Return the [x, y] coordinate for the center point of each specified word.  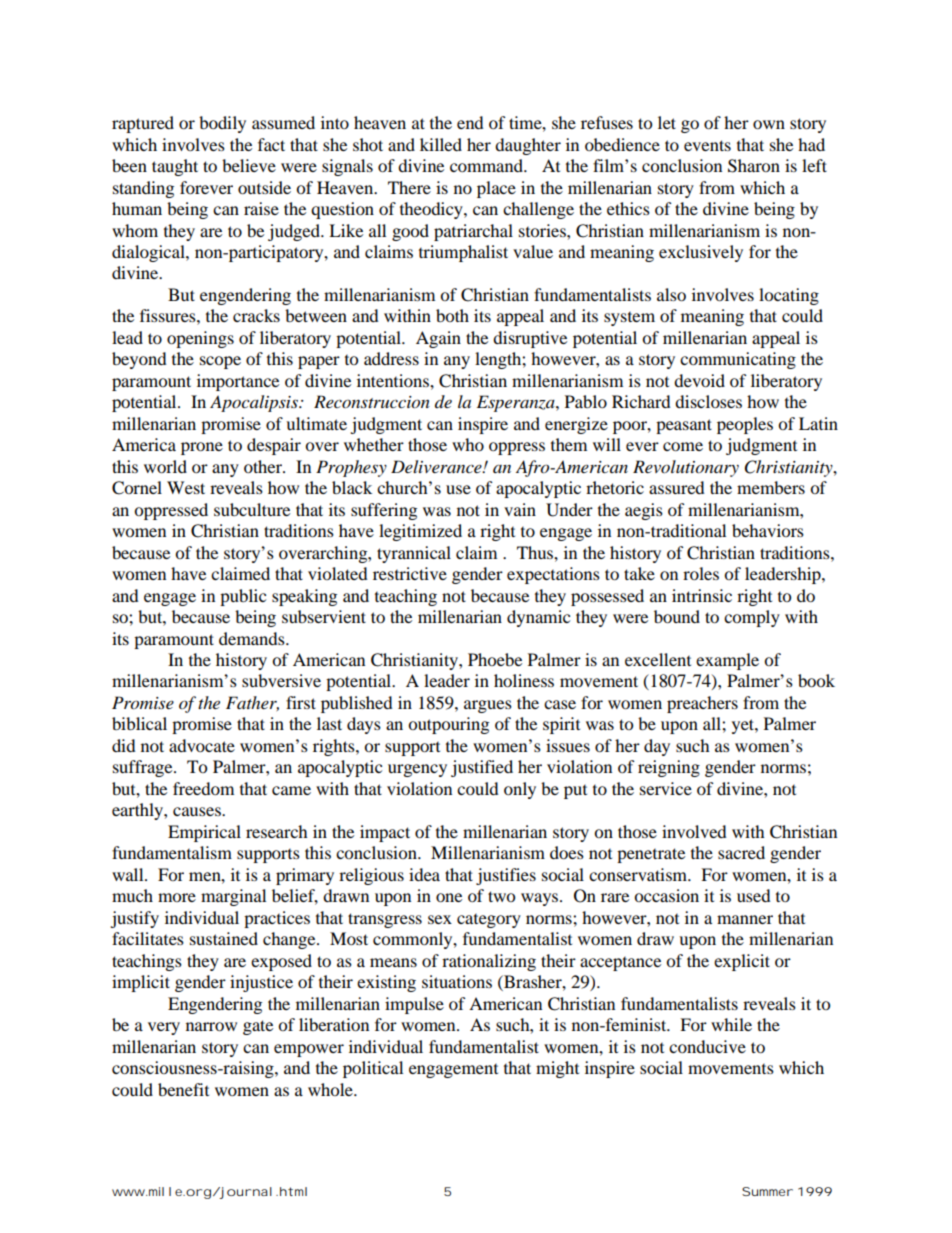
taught [175, 167]
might [557, 1069]
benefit [183, 1089]
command [487, 165]
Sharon [754, 166]
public [243, 597]
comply [752, 618]
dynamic [538, 618]
